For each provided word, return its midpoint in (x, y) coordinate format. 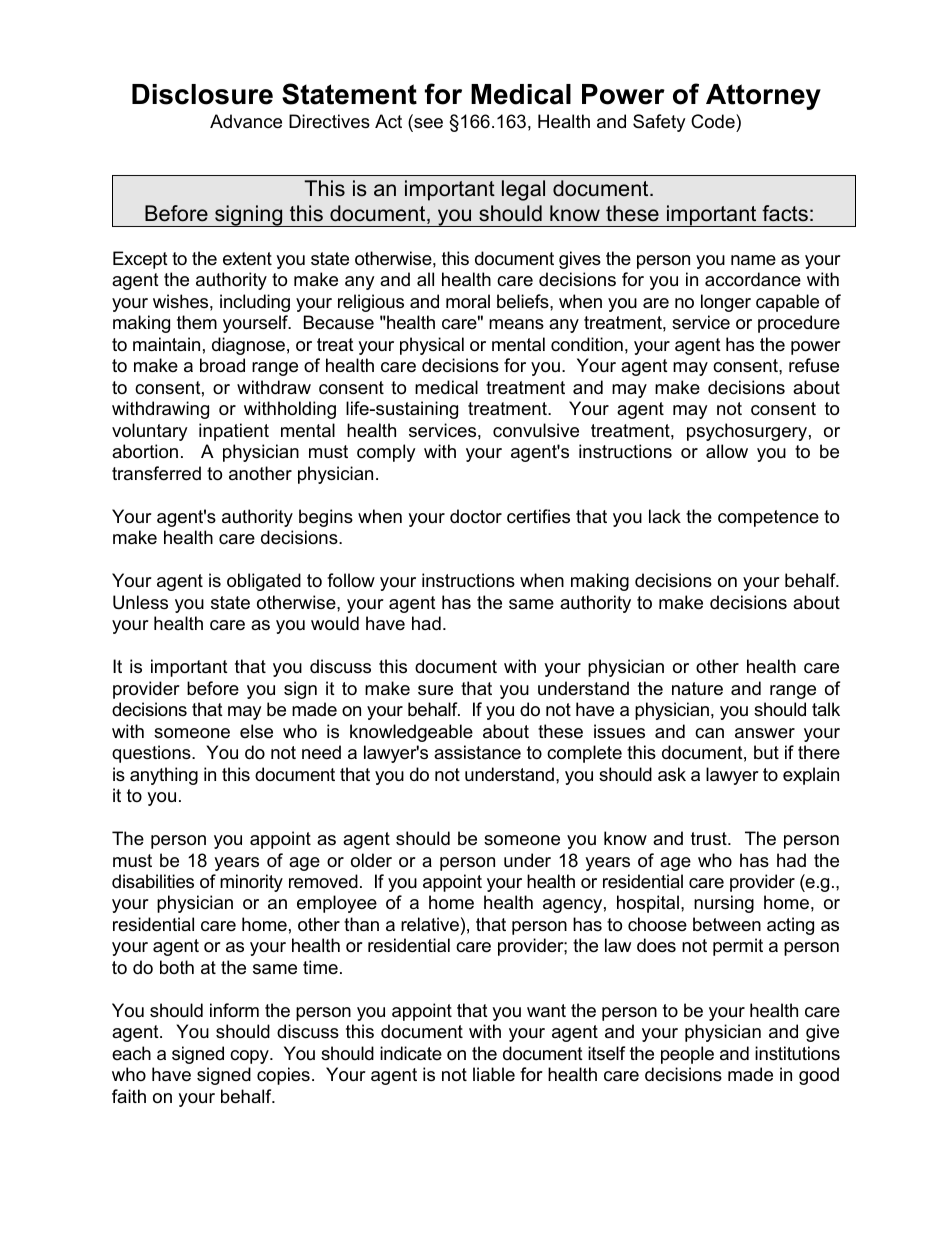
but (766, 752)
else (256, 731)
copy (250, 1057)
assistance (477, 752)
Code (714, 121)
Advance (246, 121)
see (427, 124)
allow (727, 451)
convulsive (536, 430)
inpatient (234, 432)
